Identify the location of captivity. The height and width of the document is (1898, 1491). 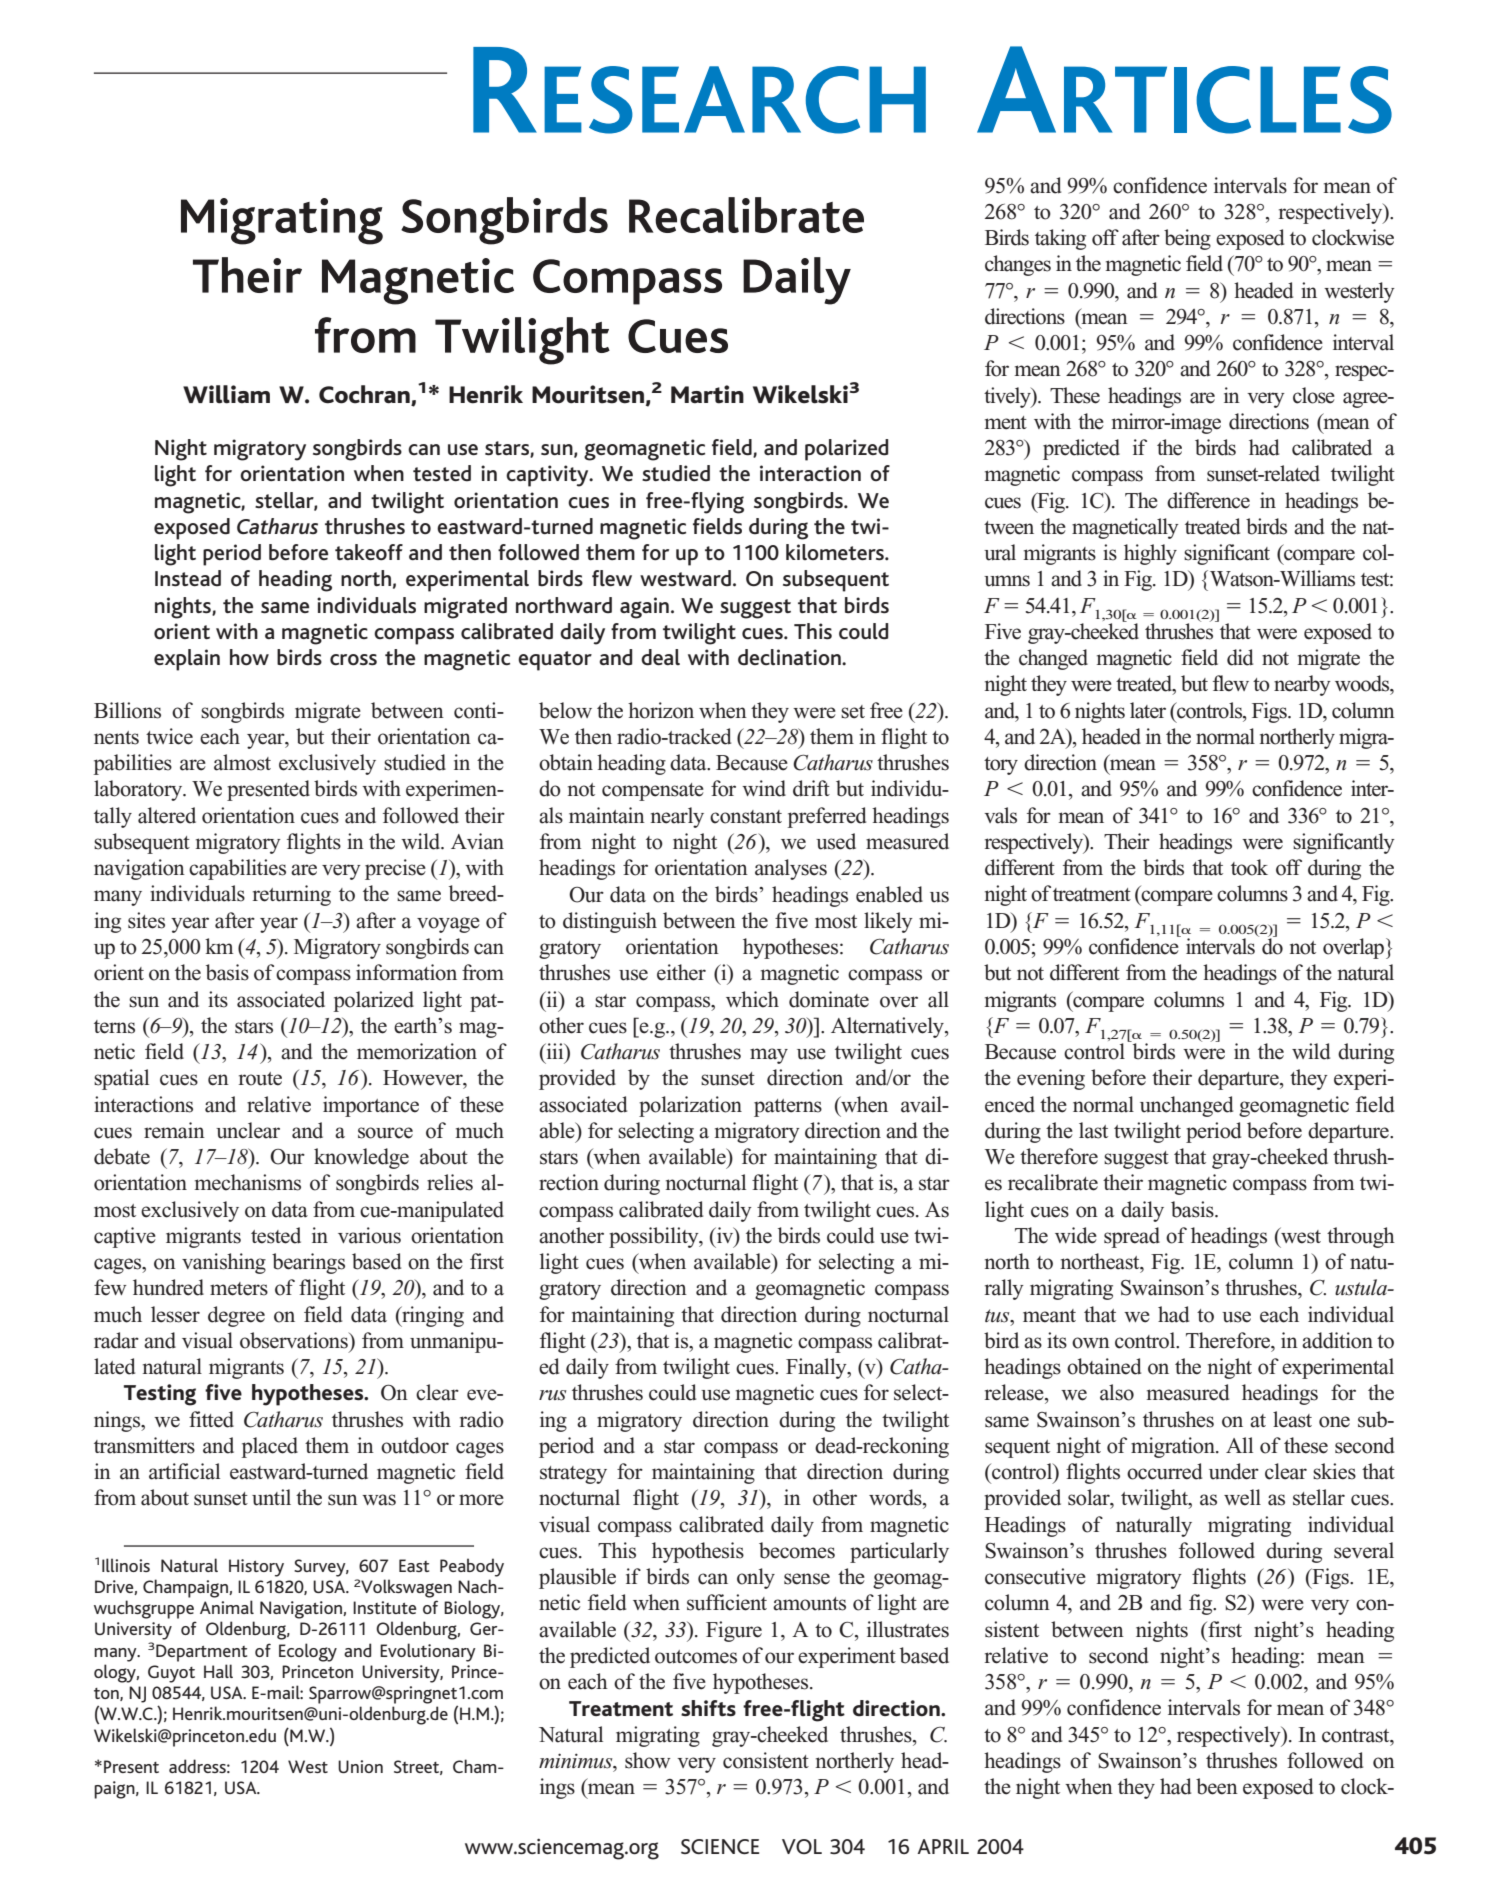
(548, 476).
